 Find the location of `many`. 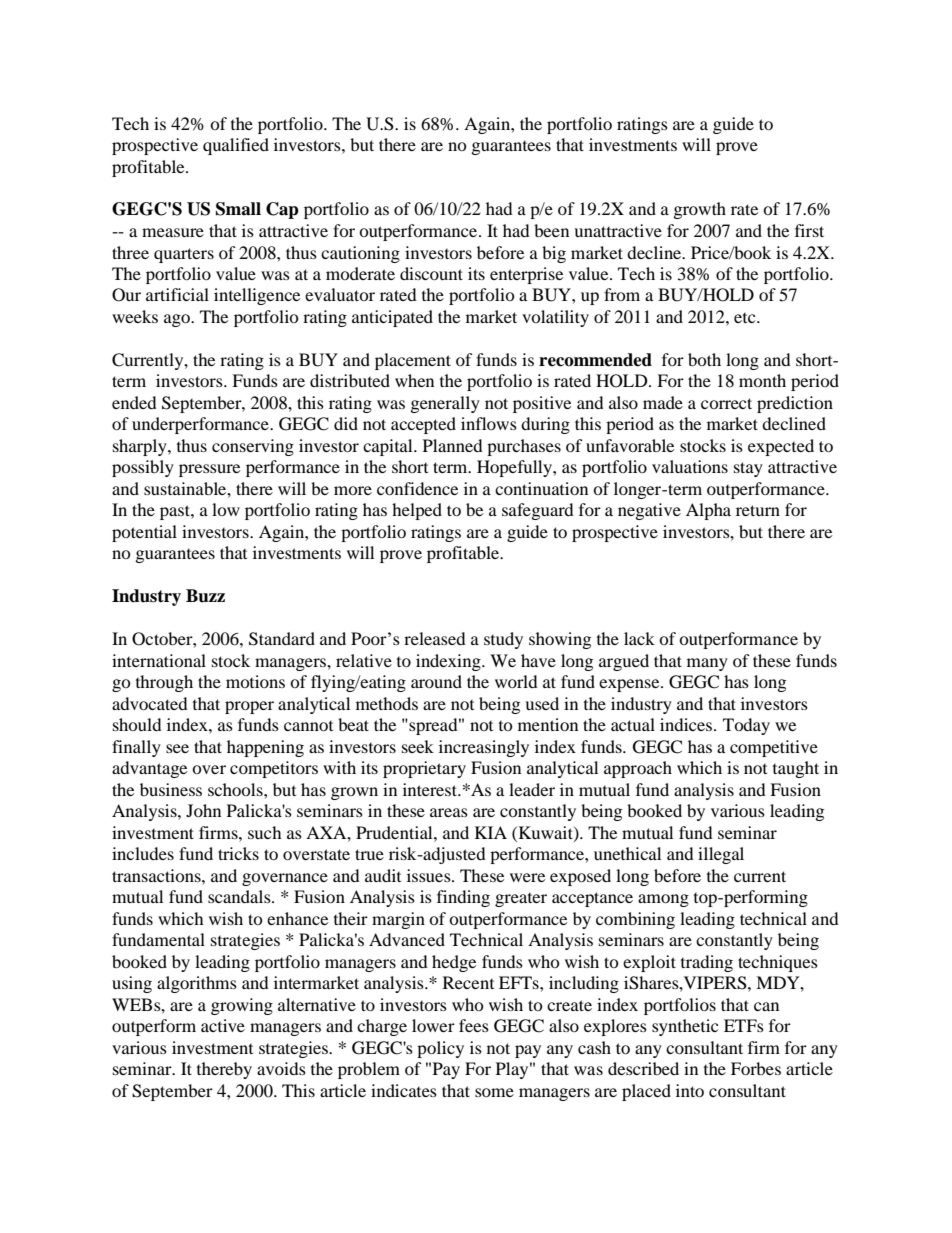

many is located at coordinates (707, 664).
